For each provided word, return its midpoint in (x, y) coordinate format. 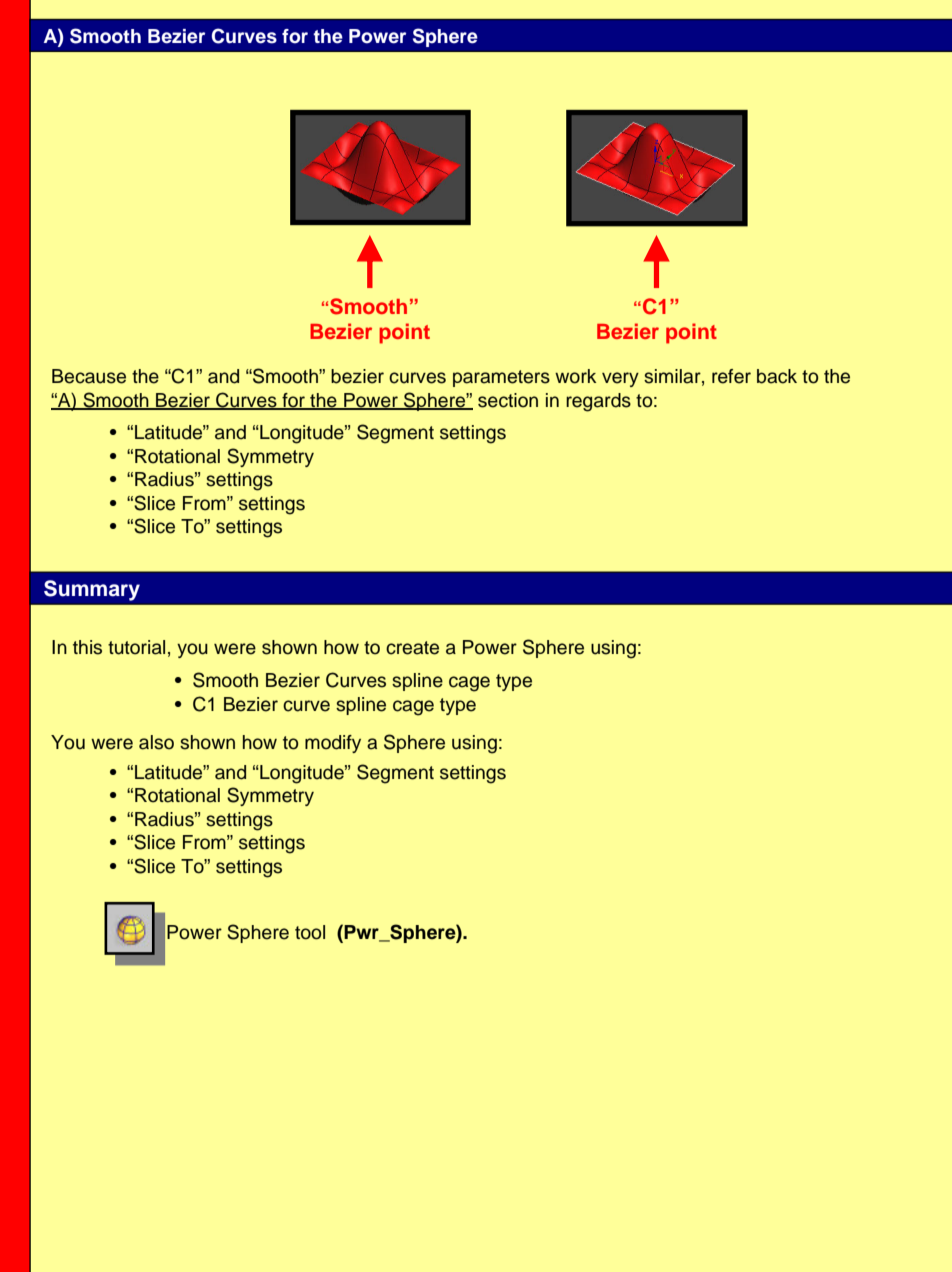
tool (310, 932)
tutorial (136, 647)
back (777, 376)
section (508, 400)
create (412, 648)
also (156, 742)
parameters (501, 378)
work (575, 376)
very (620, 379)
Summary (92, 590)
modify (333, 744)
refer (731, 376)
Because (89, 376)
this (87, 647)
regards (598, 402)
